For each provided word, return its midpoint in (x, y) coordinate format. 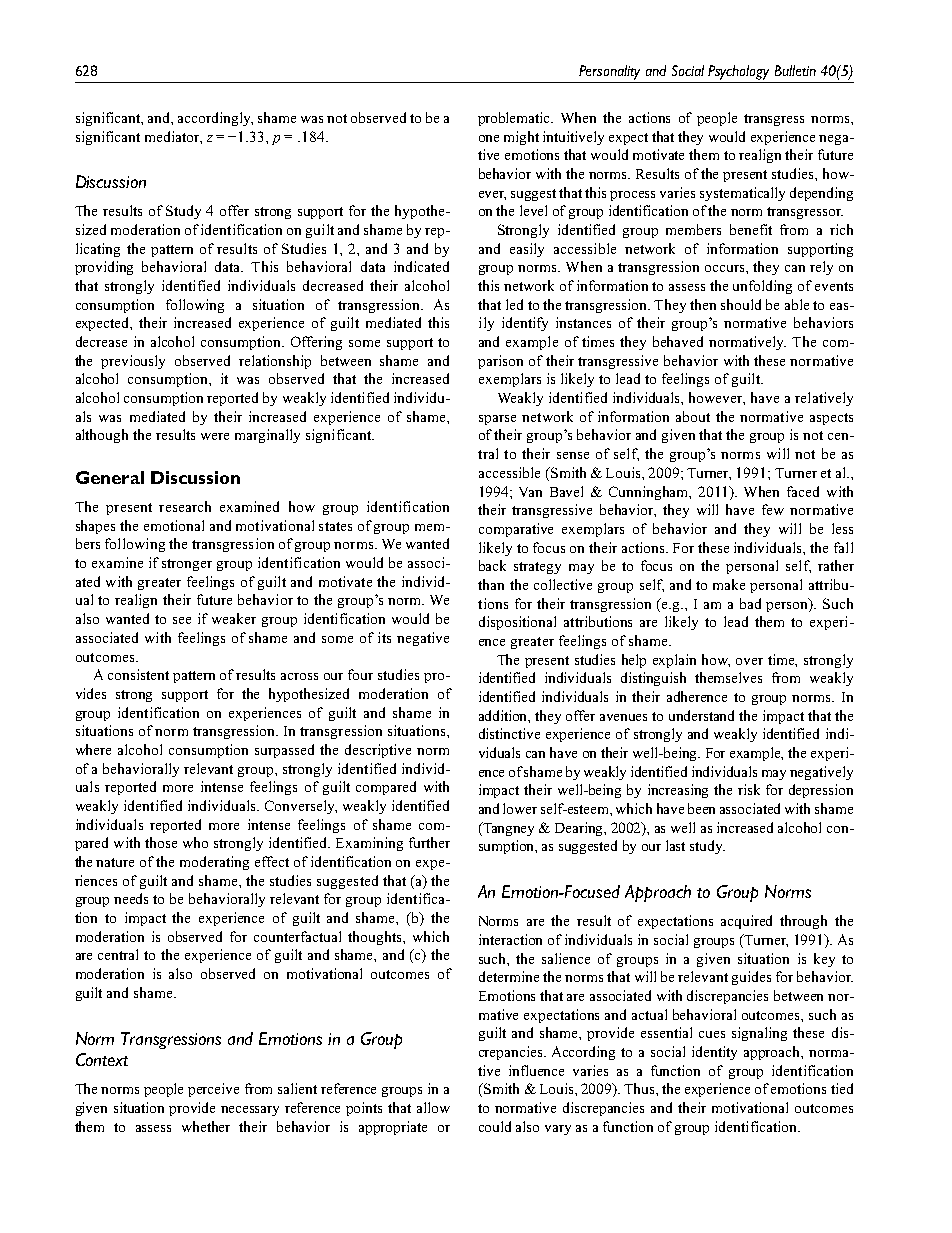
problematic (515, 119)
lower (520, 808)
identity (714, 1053)
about (693, 416)
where (93, 749)
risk (749, 789)
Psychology (738, 72)
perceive (213, 1090)
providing (104, 268)
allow (433, 1107)
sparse (497, 420)
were (215, 436)
